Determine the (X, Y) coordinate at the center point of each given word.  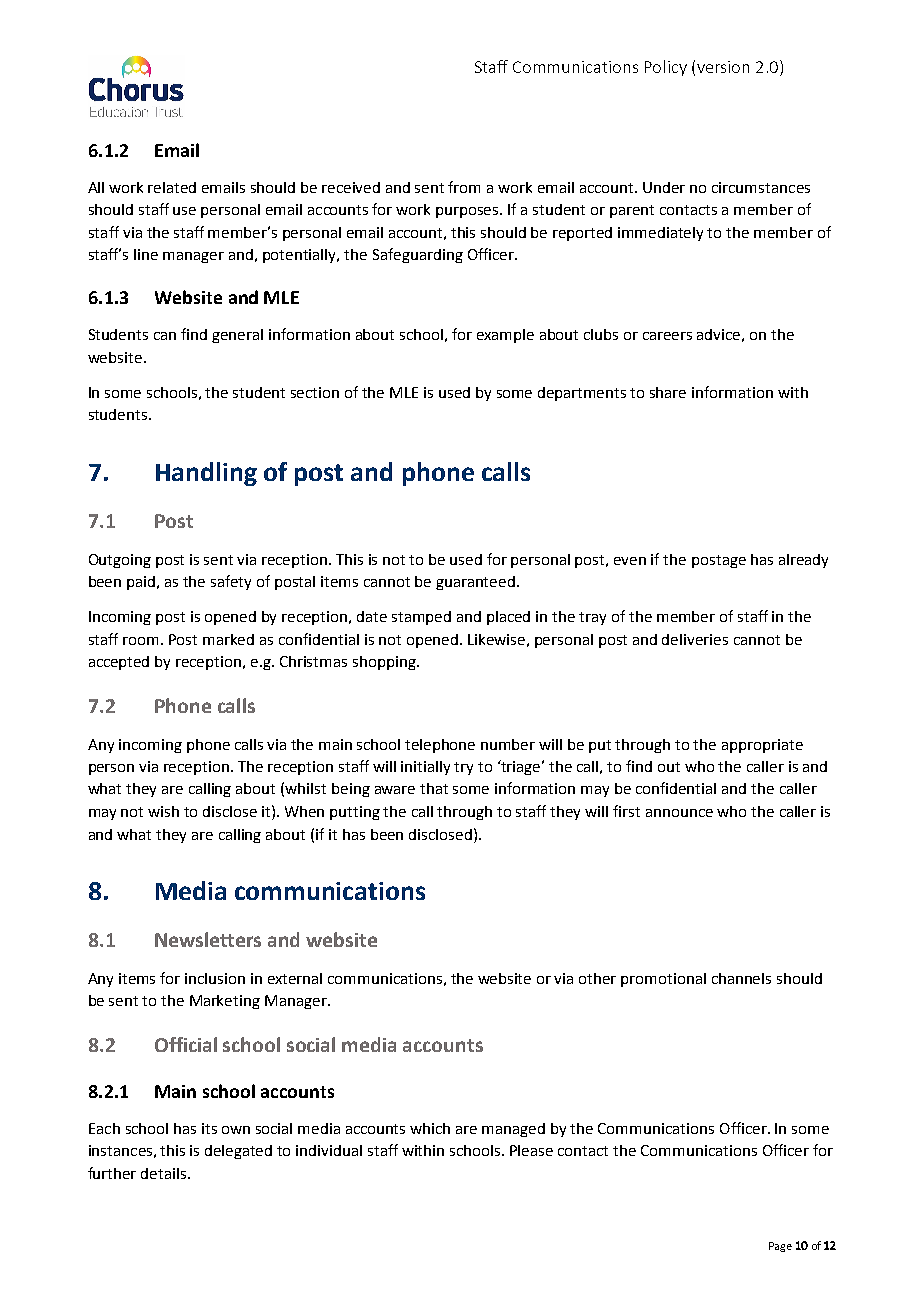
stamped (421, 618)
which (430, 1128)
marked (228, 639)
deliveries (695, 639)
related (172, 187)
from (464, 187)
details (165, 1173)
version (723, 67)
